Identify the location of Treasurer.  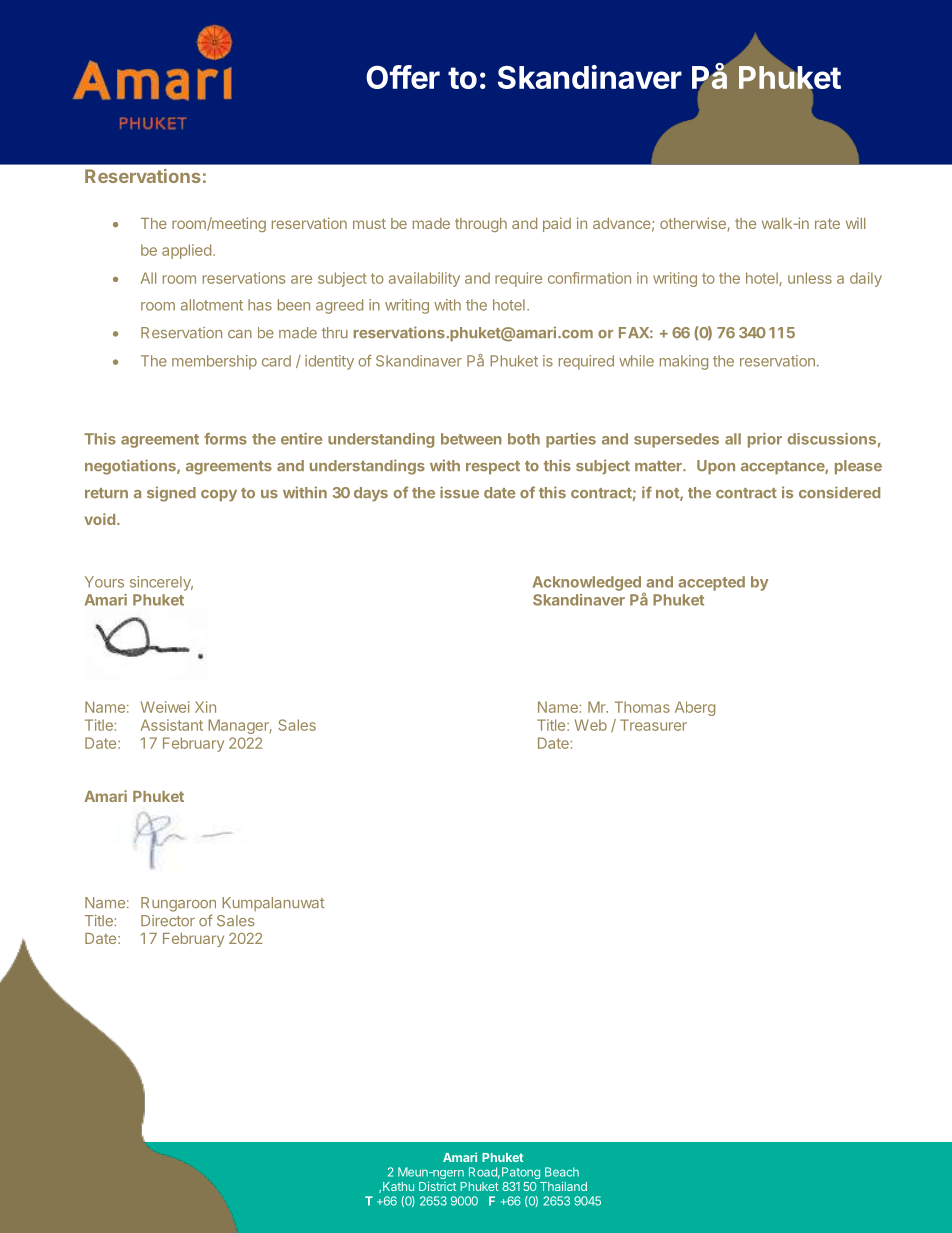
(653, 725).
